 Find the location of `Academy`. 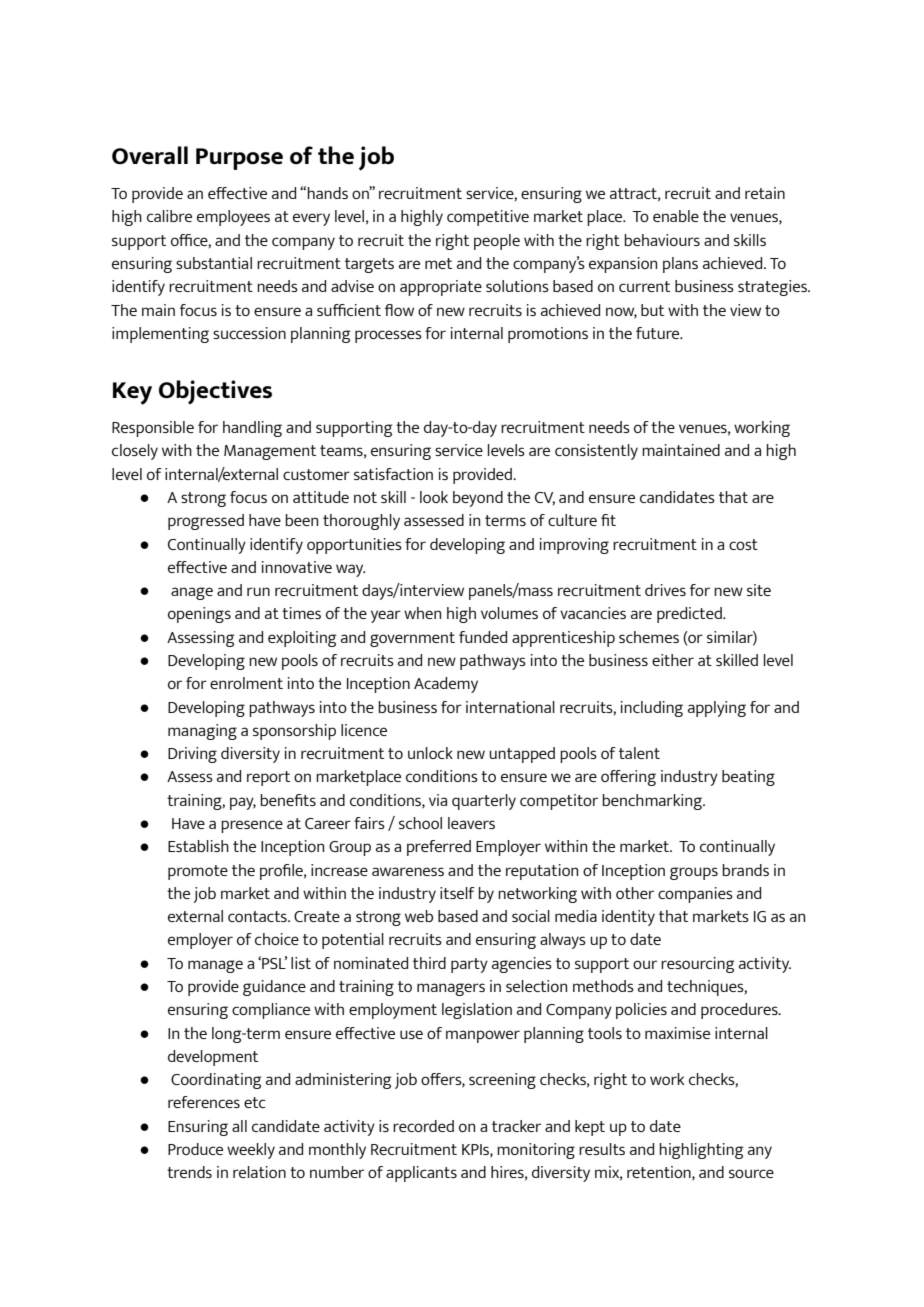

Academy is located at coordinates (446, 685).
